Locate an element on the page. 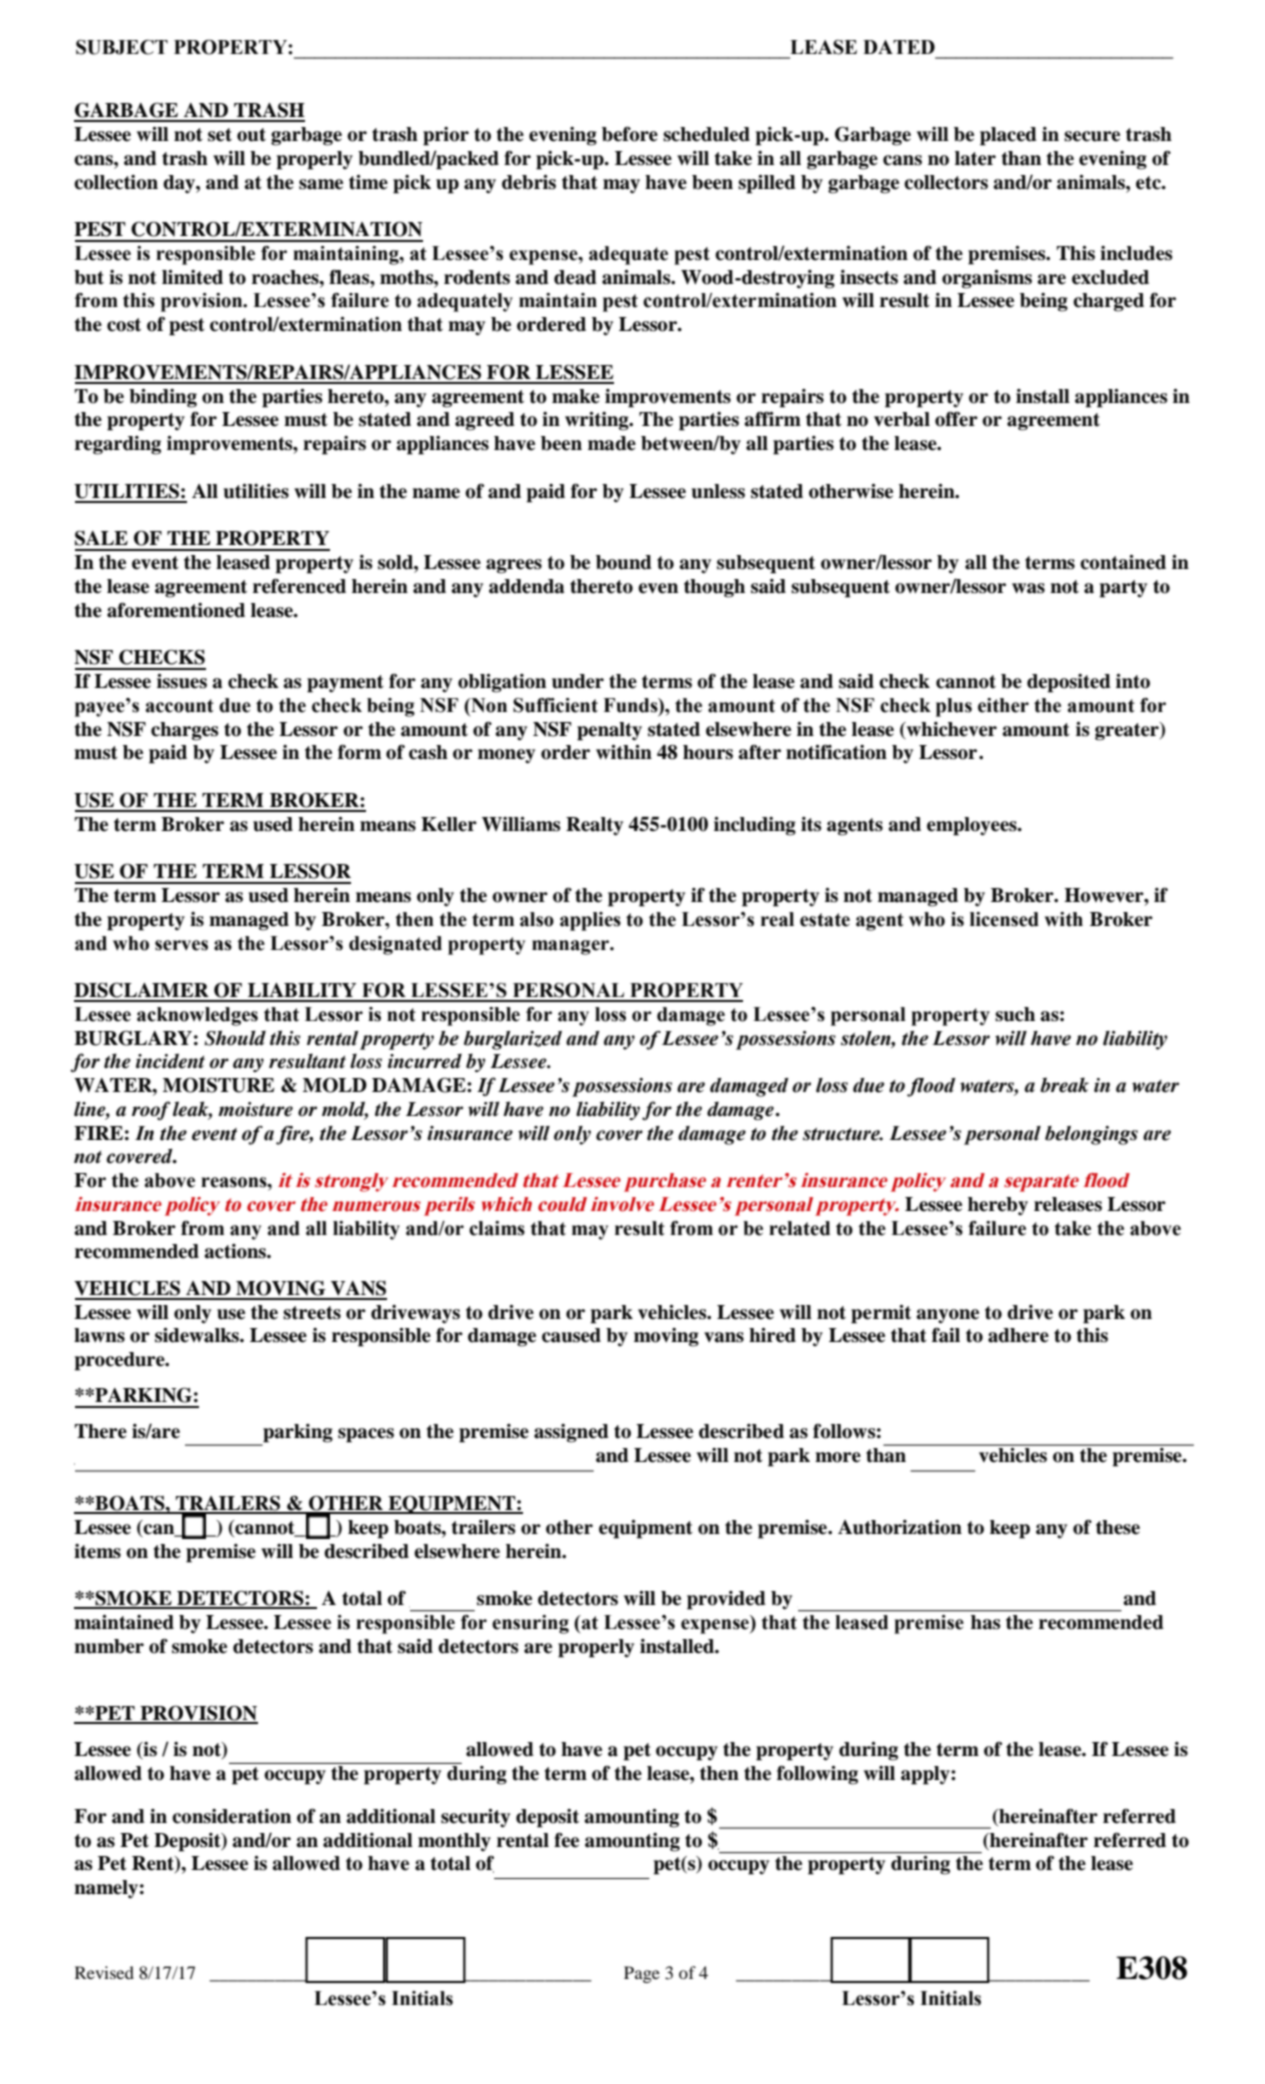 This page has height=2084, width=1265. set is located at coordinates (220, 135).
